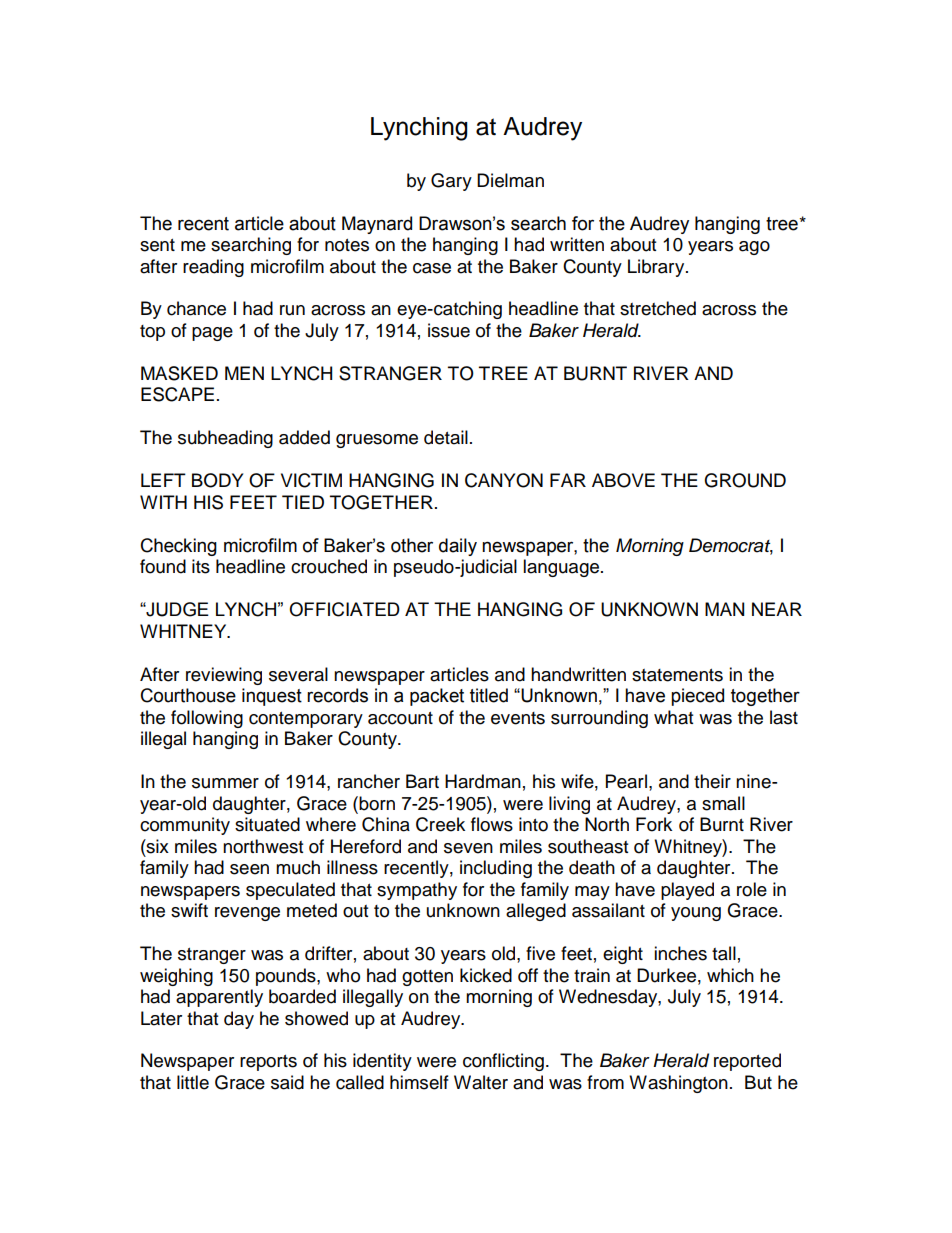 The width and height of the screenshot is (952, 1233). I want to click on conflicting, so click(503, 1062).
